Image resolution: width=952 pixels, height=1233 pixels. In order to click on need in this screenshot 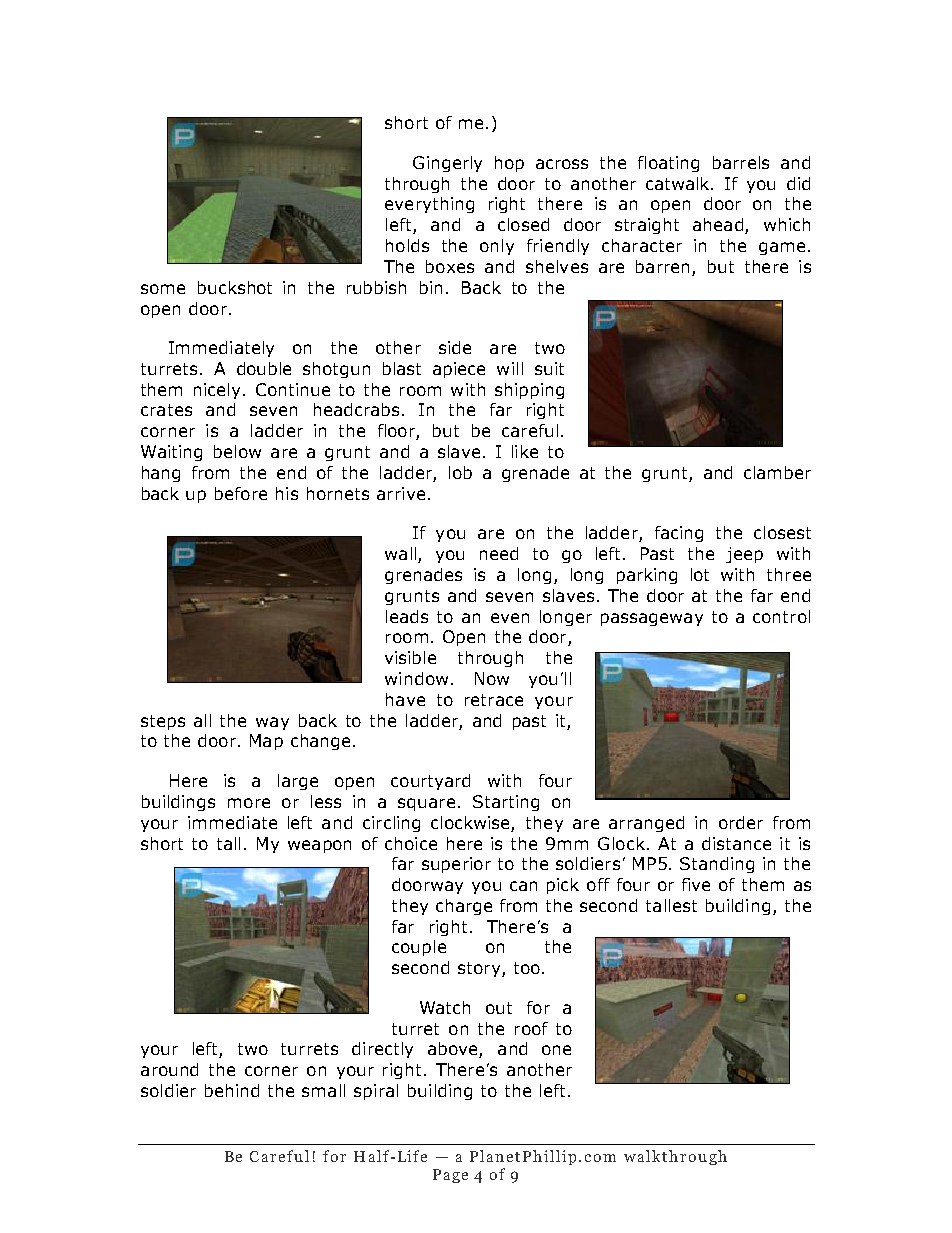, I will do `click(499, 553)`.
